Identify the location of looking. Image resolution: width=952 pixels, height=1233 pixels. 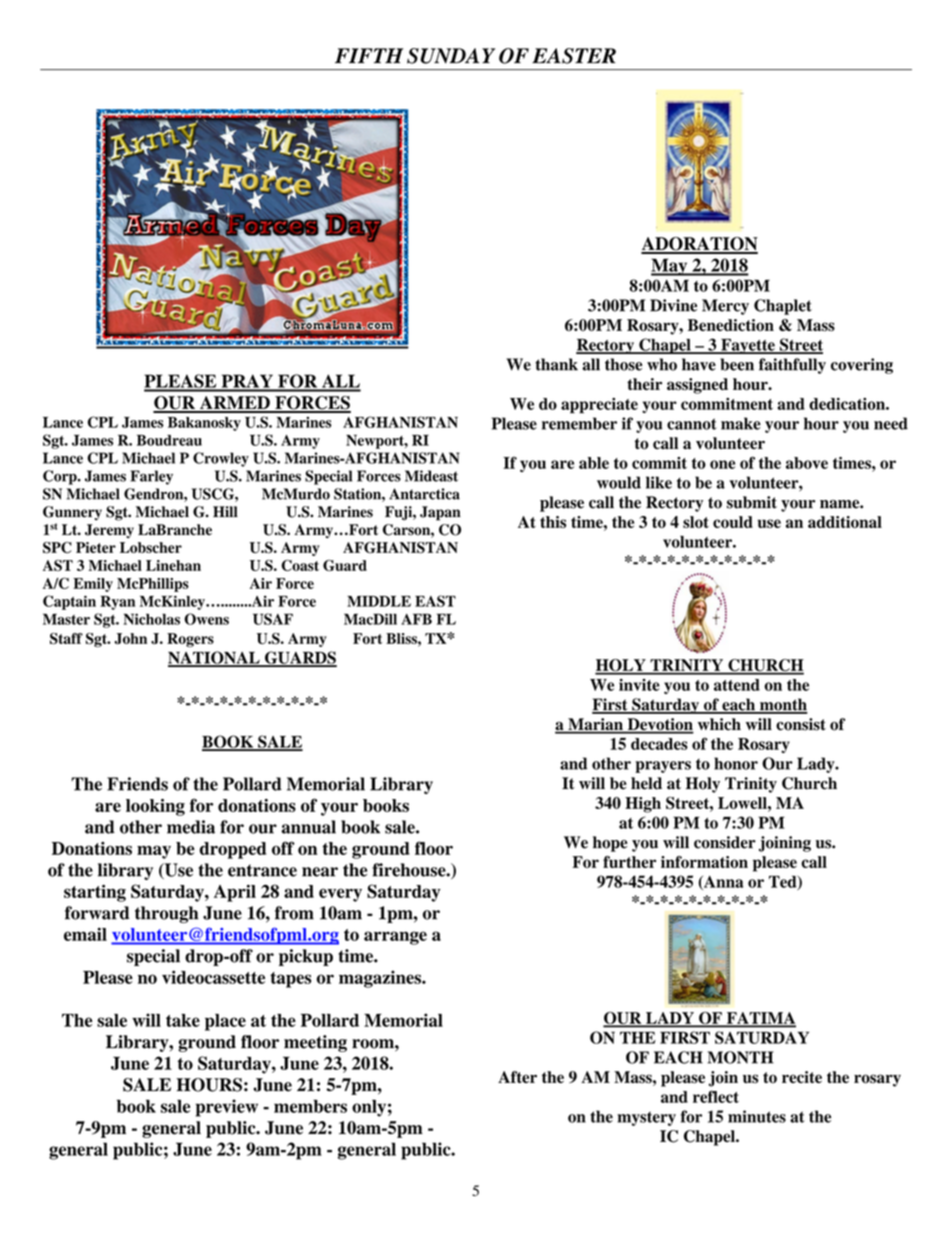
(155, 807).
